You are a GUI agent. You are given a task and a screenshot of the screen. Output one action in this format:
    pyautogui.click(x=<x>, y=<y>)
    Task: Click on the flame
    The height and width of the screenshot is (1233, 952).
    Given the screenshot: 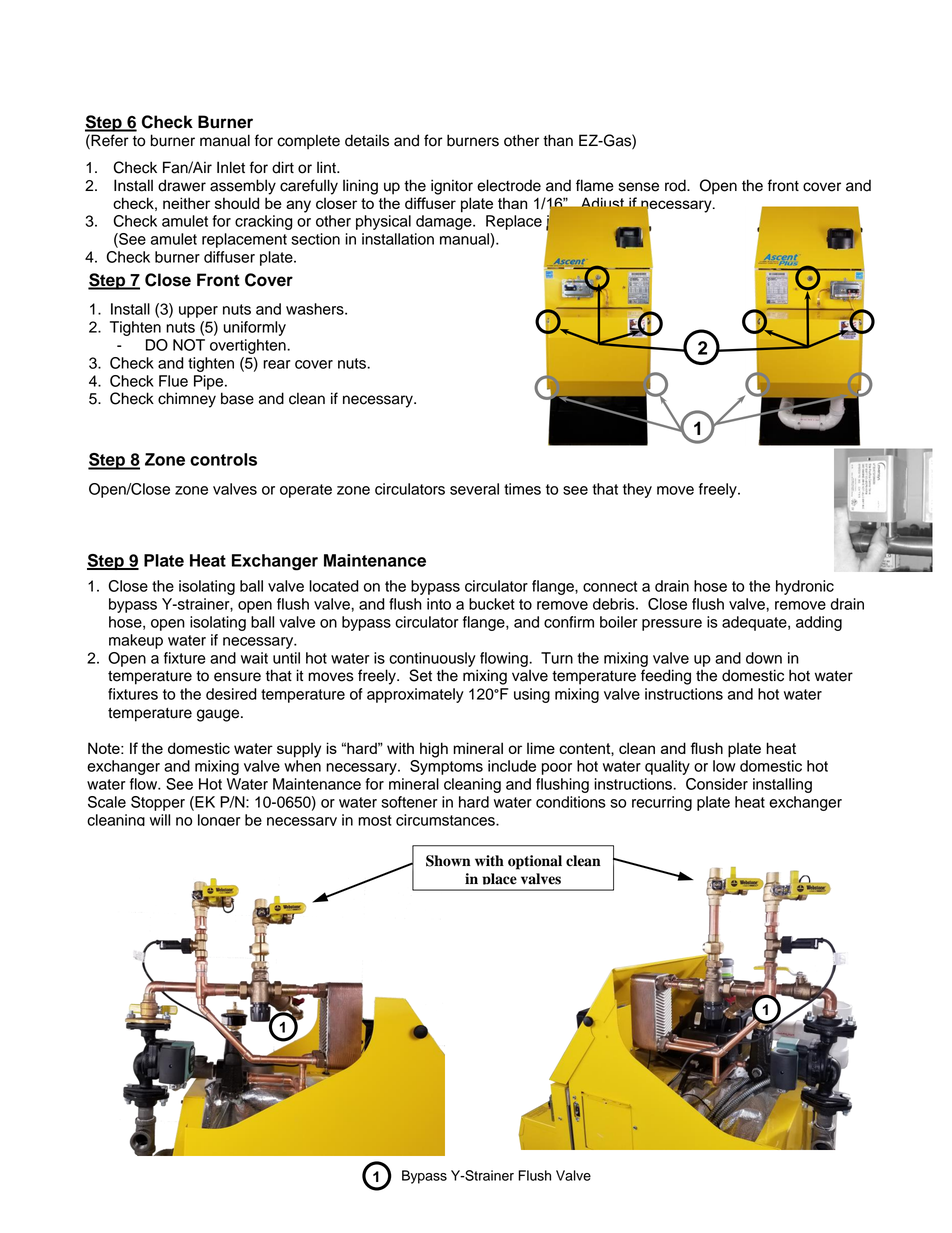 What is the action you would take?
    pyautogui.click(x=595, y=185)
